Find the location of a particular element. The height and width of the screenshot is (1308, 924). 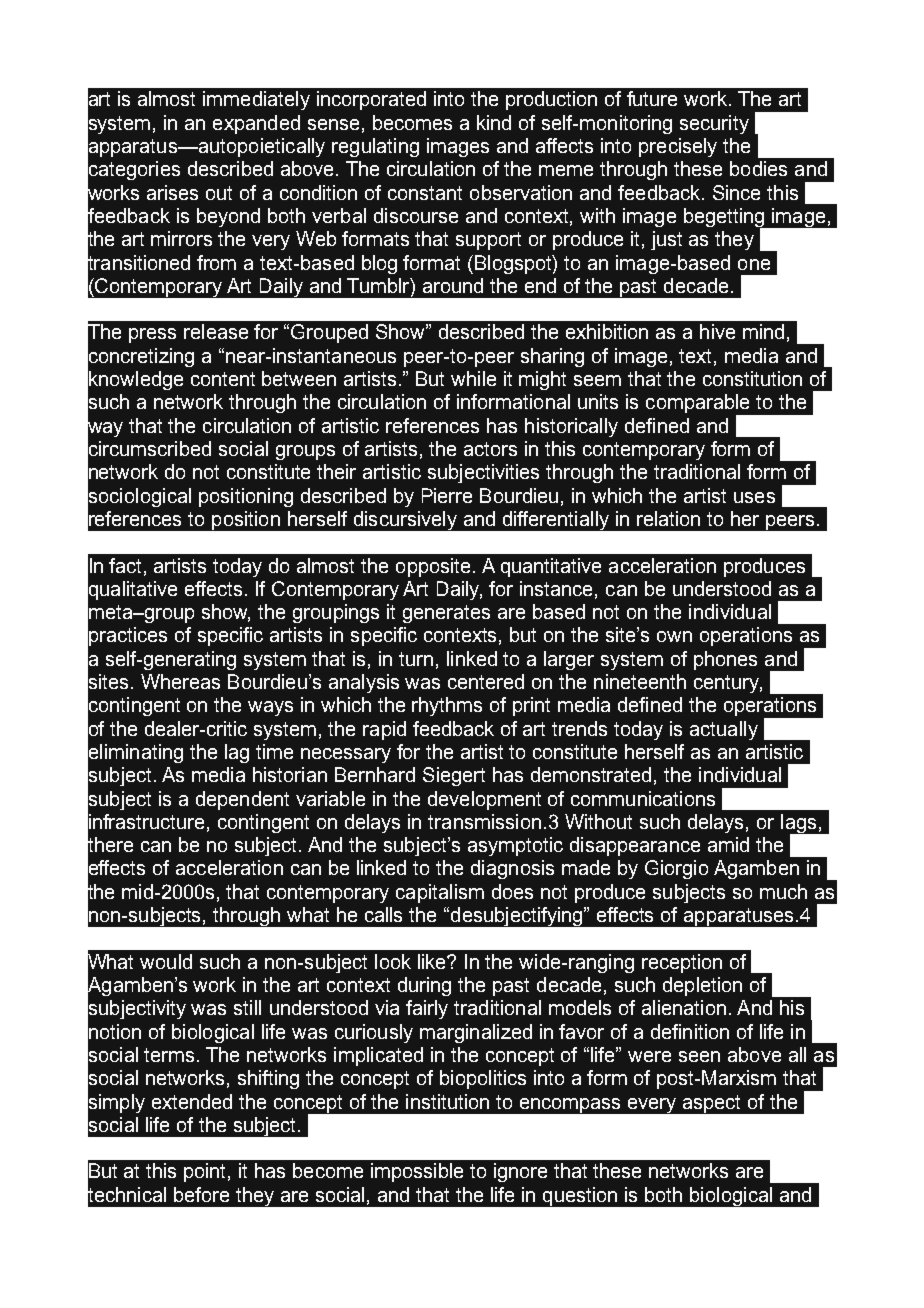

content is located at coordinates (223, 379).
